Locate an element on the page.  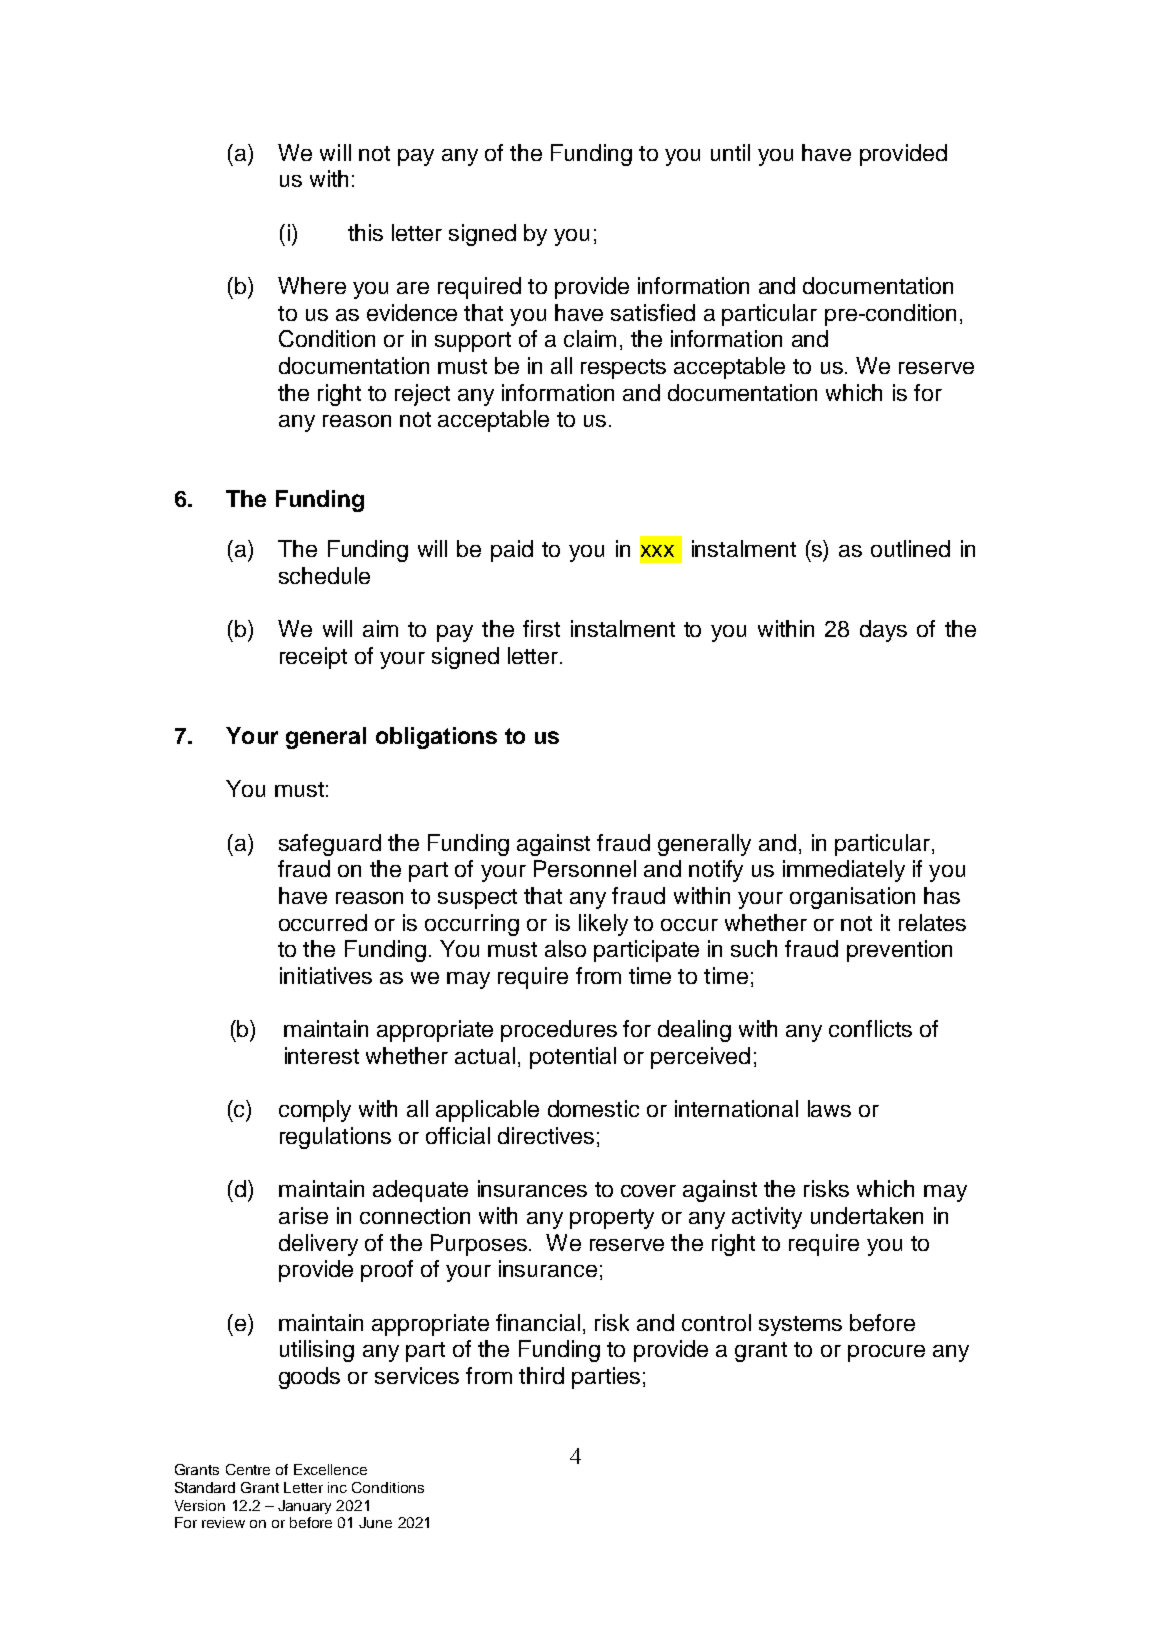
Personnel is located at coordinates (585, 868).
